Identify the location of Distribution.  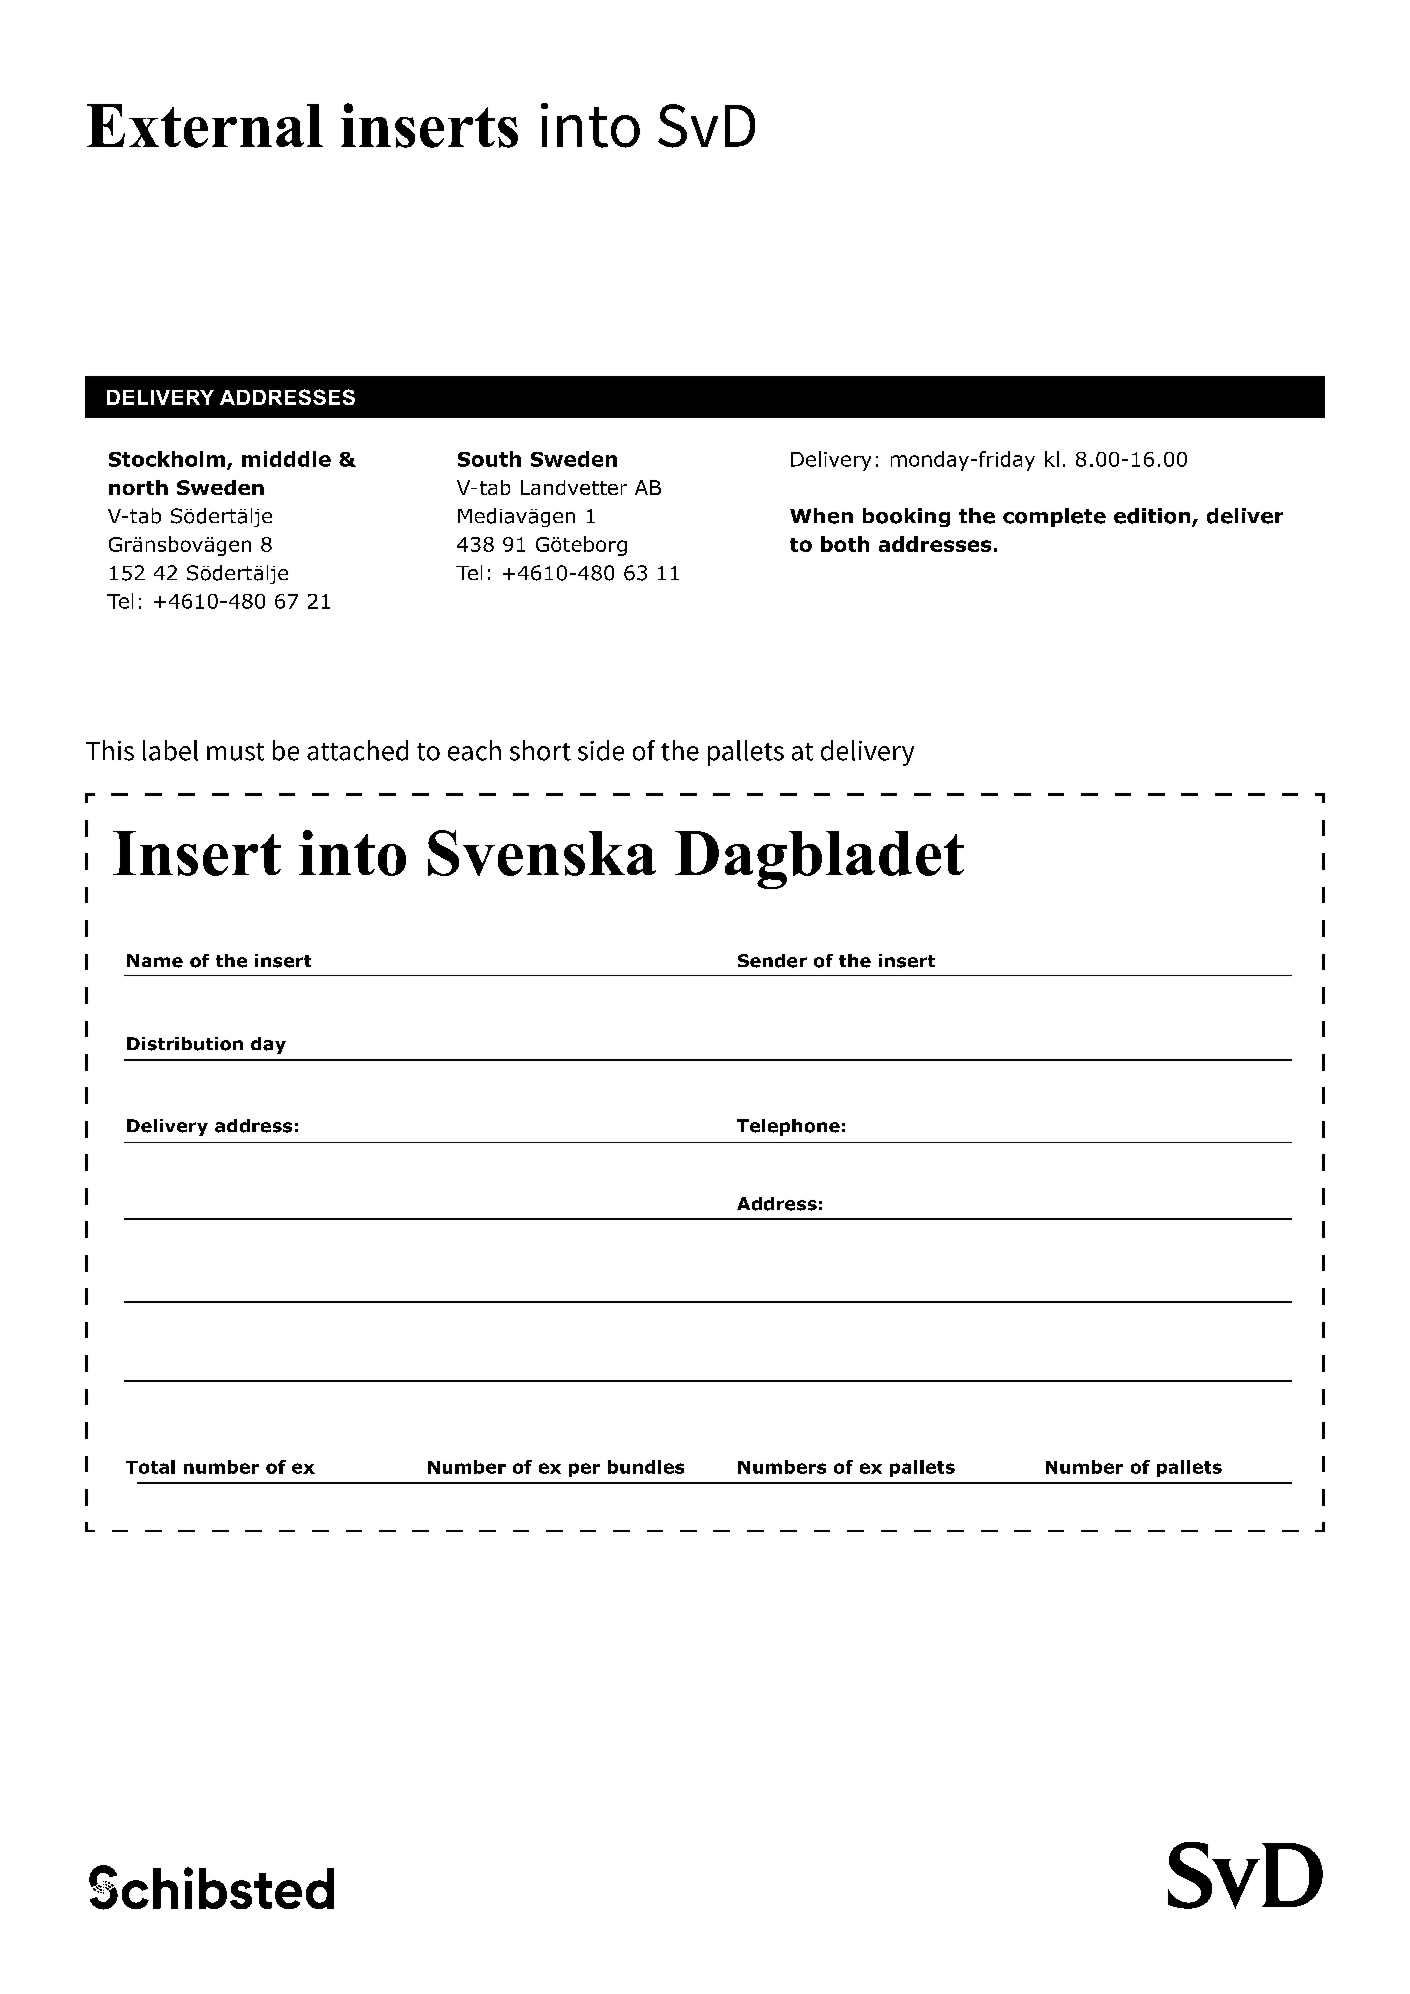
(185, 1044).
